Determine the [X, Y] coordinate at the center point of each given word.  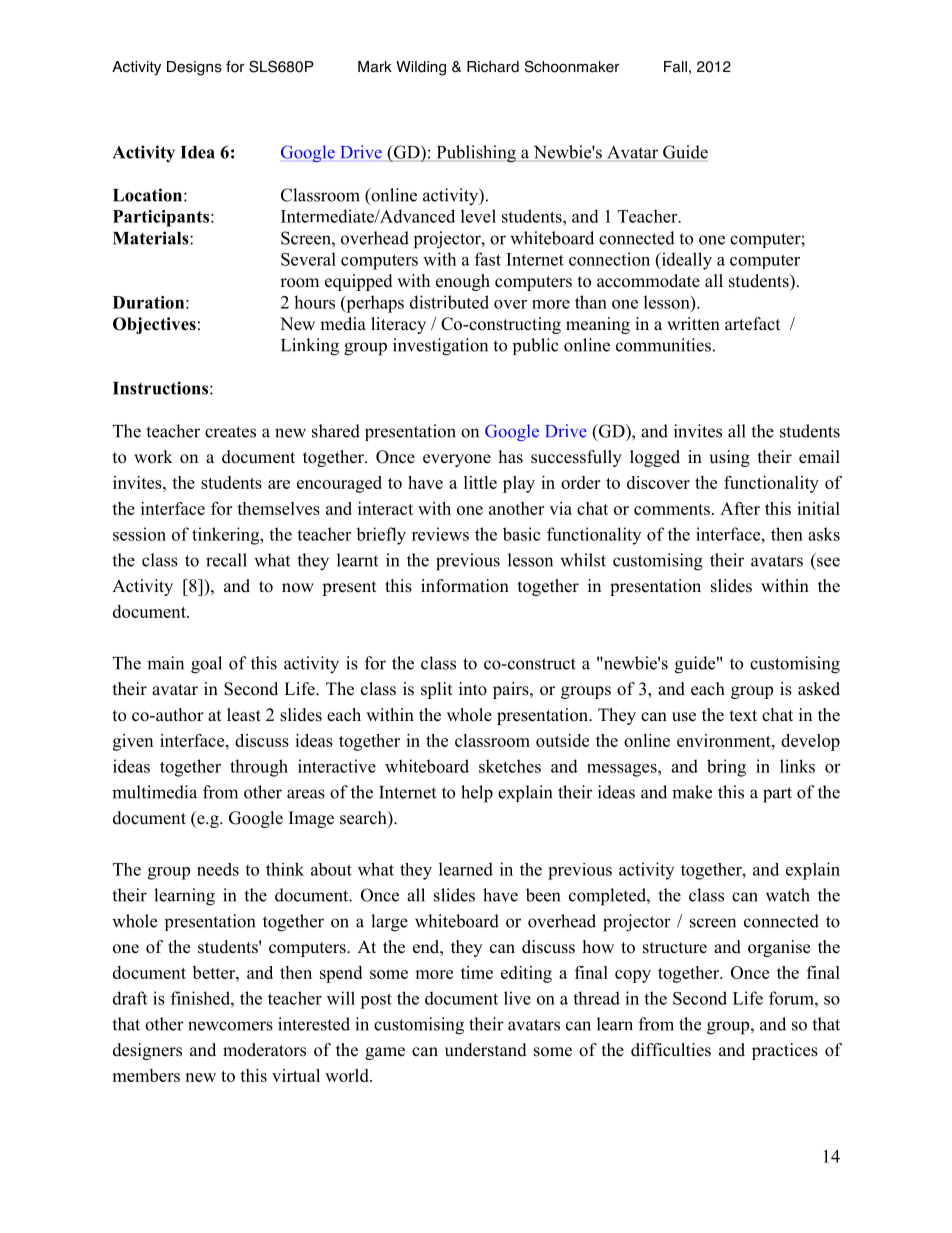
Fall [675, 67]
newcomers [230, 1026]
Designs [194, 68]
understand [486, 1050]
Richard [493, 67]
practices [785, 1051]
